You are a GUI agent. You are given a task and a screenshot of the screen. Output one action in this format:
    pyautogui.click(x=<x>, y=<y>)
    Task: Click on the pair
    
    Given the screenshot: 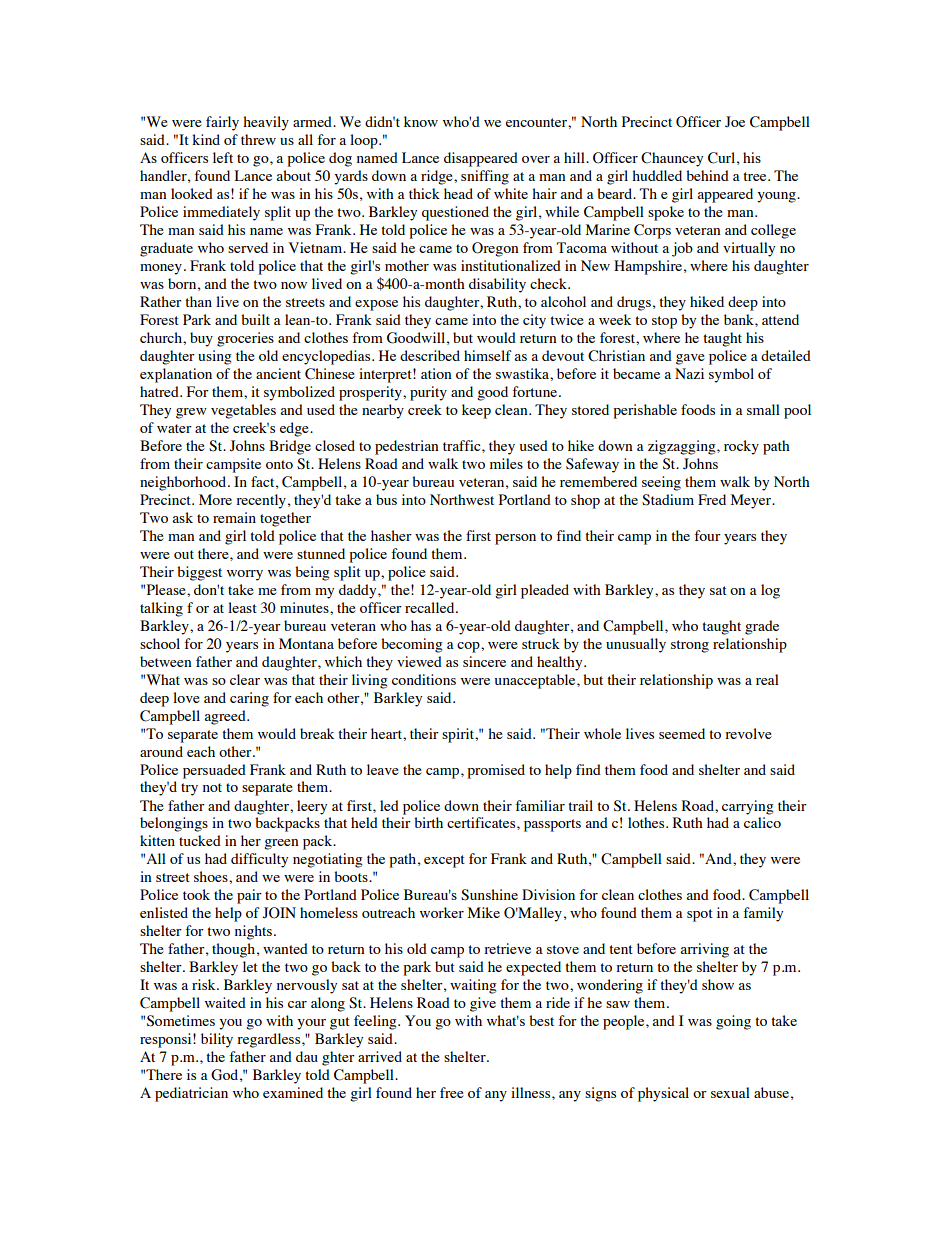 What is the action you would take?
    pyautogui.click(x=249, y=896)
